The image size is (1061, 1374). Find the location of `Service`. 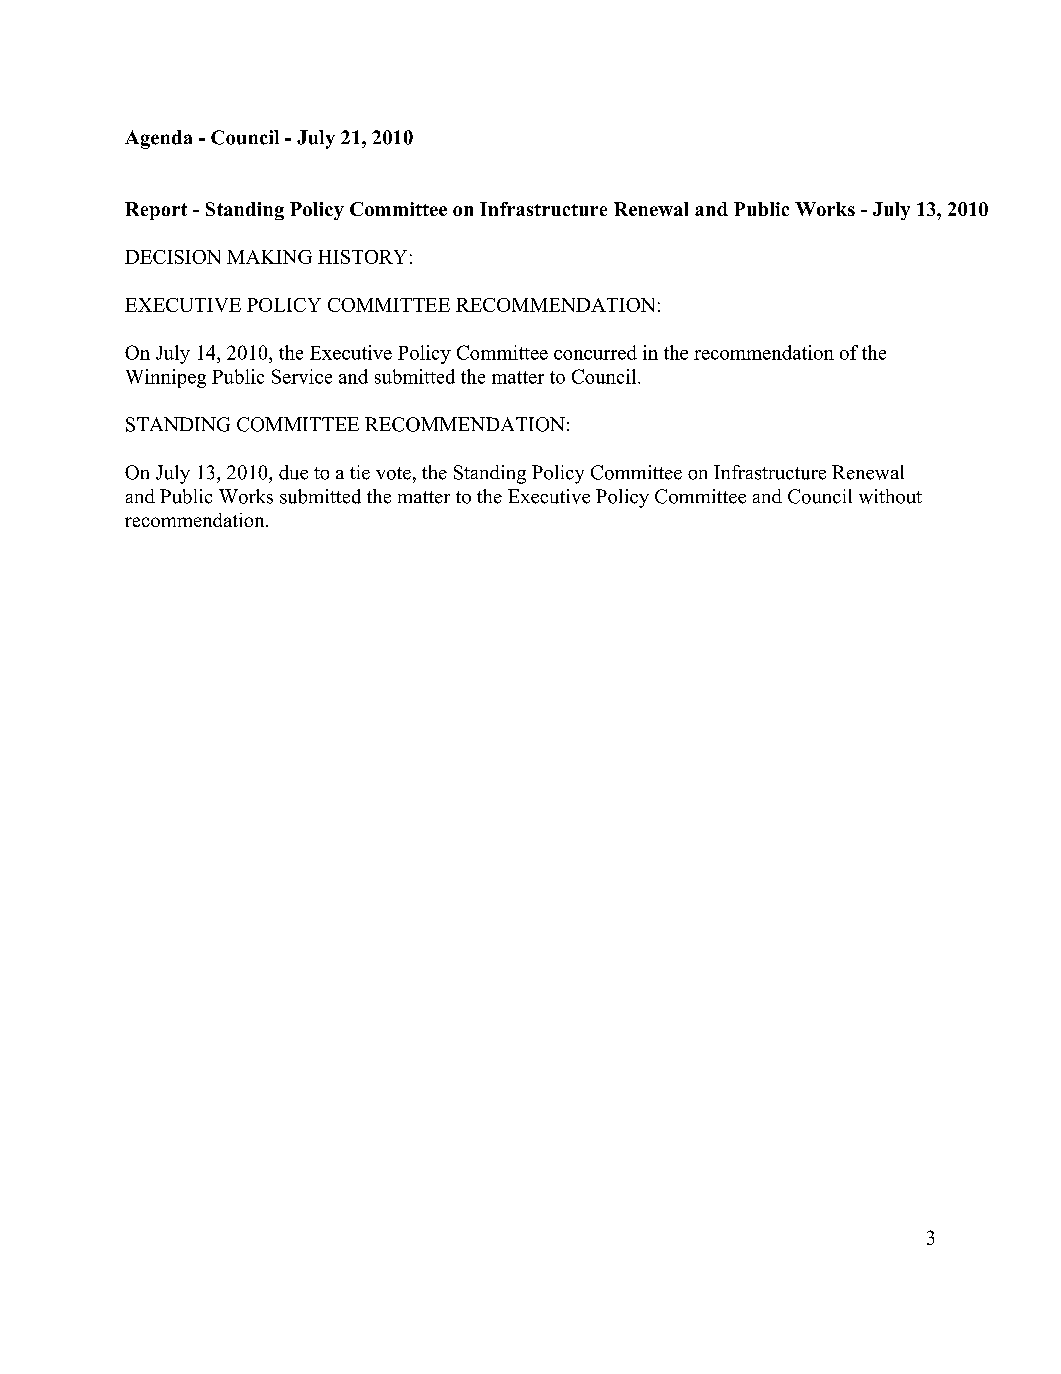

Service is located at coordinates (302, 376).
